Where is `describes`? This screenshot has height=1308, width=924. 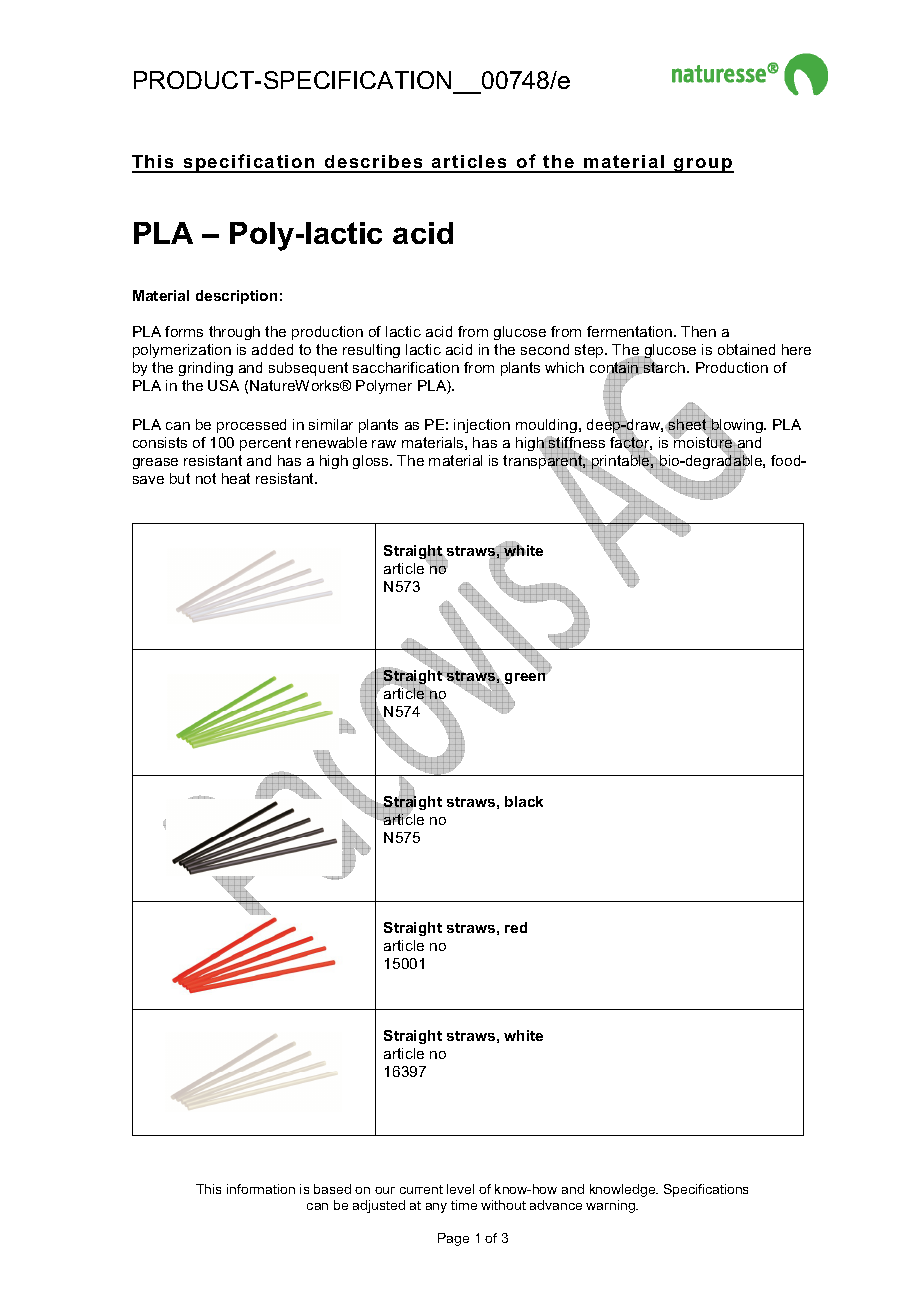 describes is located at coordinates (374, 163).
